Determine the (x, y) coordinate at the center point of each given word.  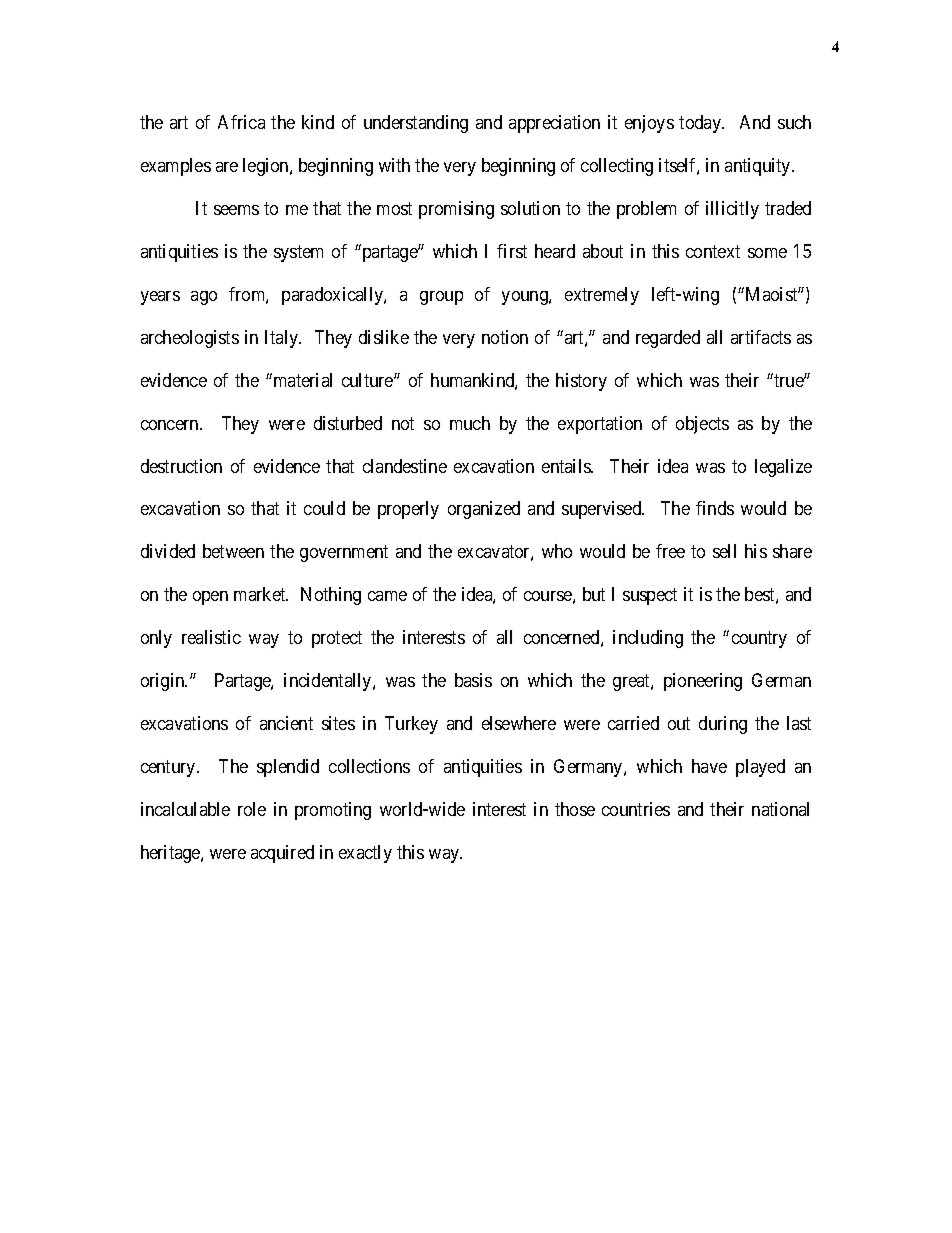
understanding (416, 124)
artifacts (761, 337)
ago (204, 298)
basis (473, 680)
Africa (241, 122)
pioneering (703, 682)
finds (715, 508)
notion (505, 337)
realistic (211, 637)
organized (484, 510)
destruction (181, 466)
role (252, 809)
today (701, 124)
